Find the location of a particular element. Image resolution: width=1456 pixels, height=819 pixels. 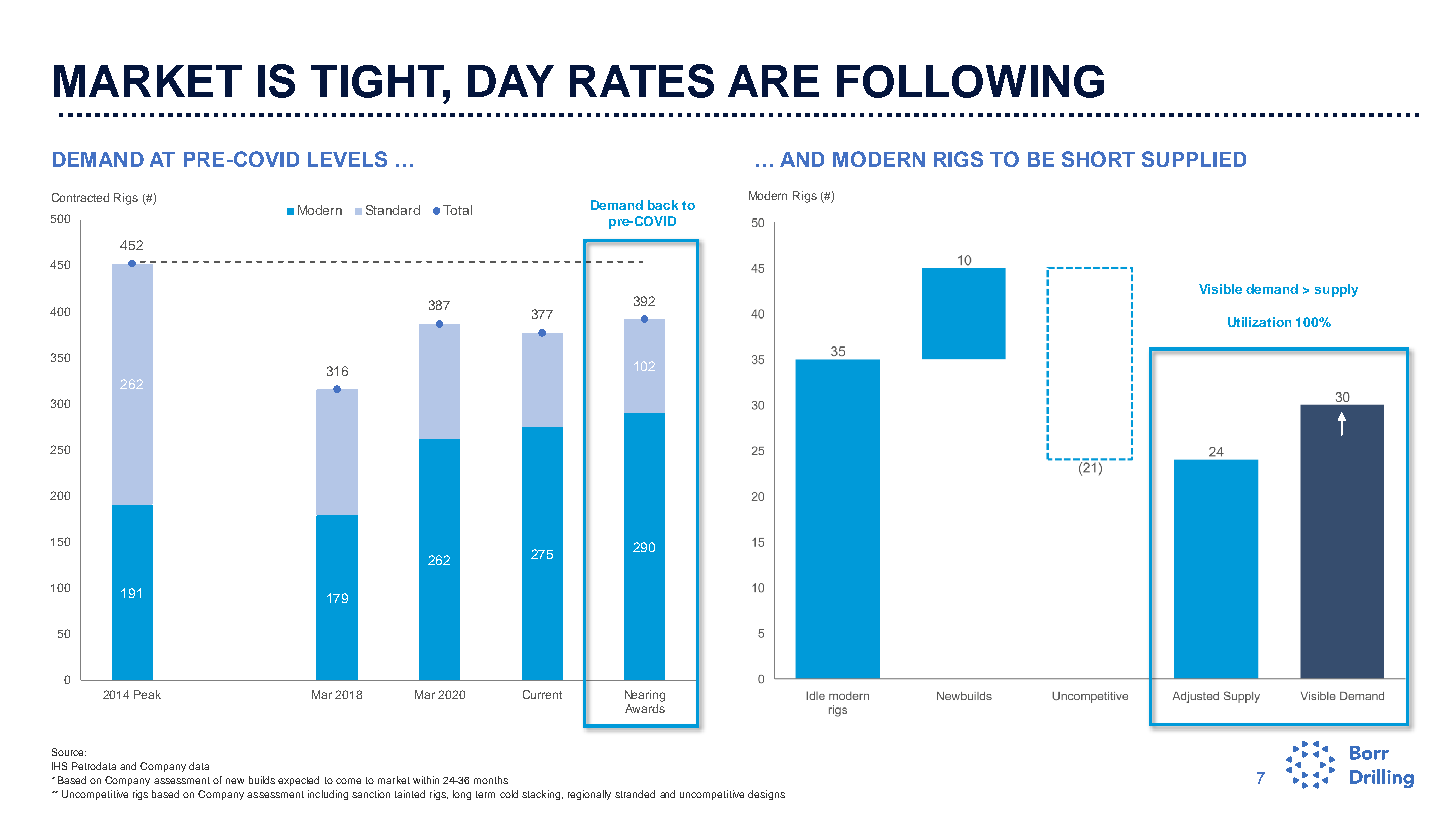

Utilization is located at coordinates (1259, 322).
